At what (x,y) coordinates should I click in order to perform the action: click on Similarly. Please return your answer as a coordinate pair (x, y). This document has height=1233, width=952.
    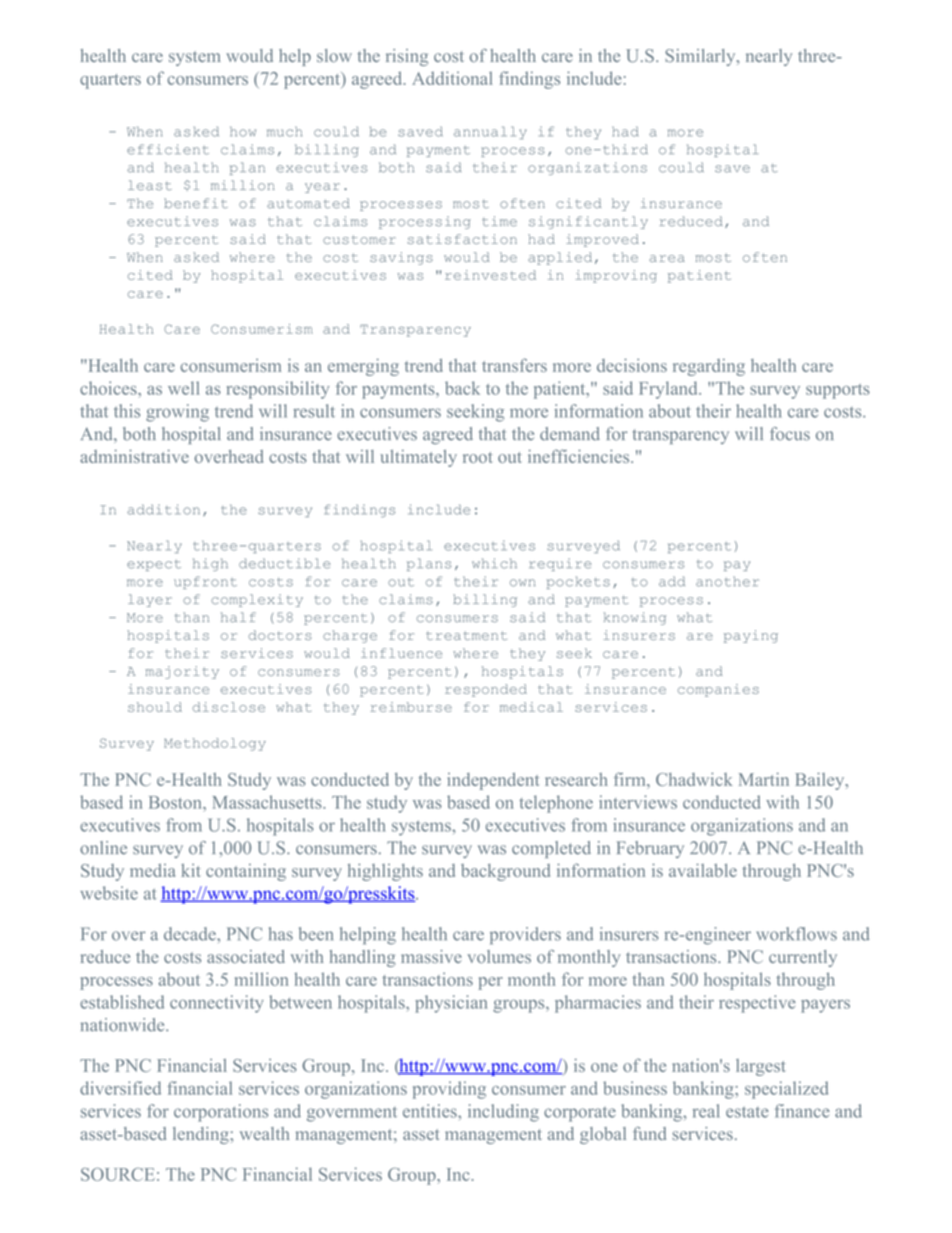
    Looking at the image, I should click on (701, 57).
